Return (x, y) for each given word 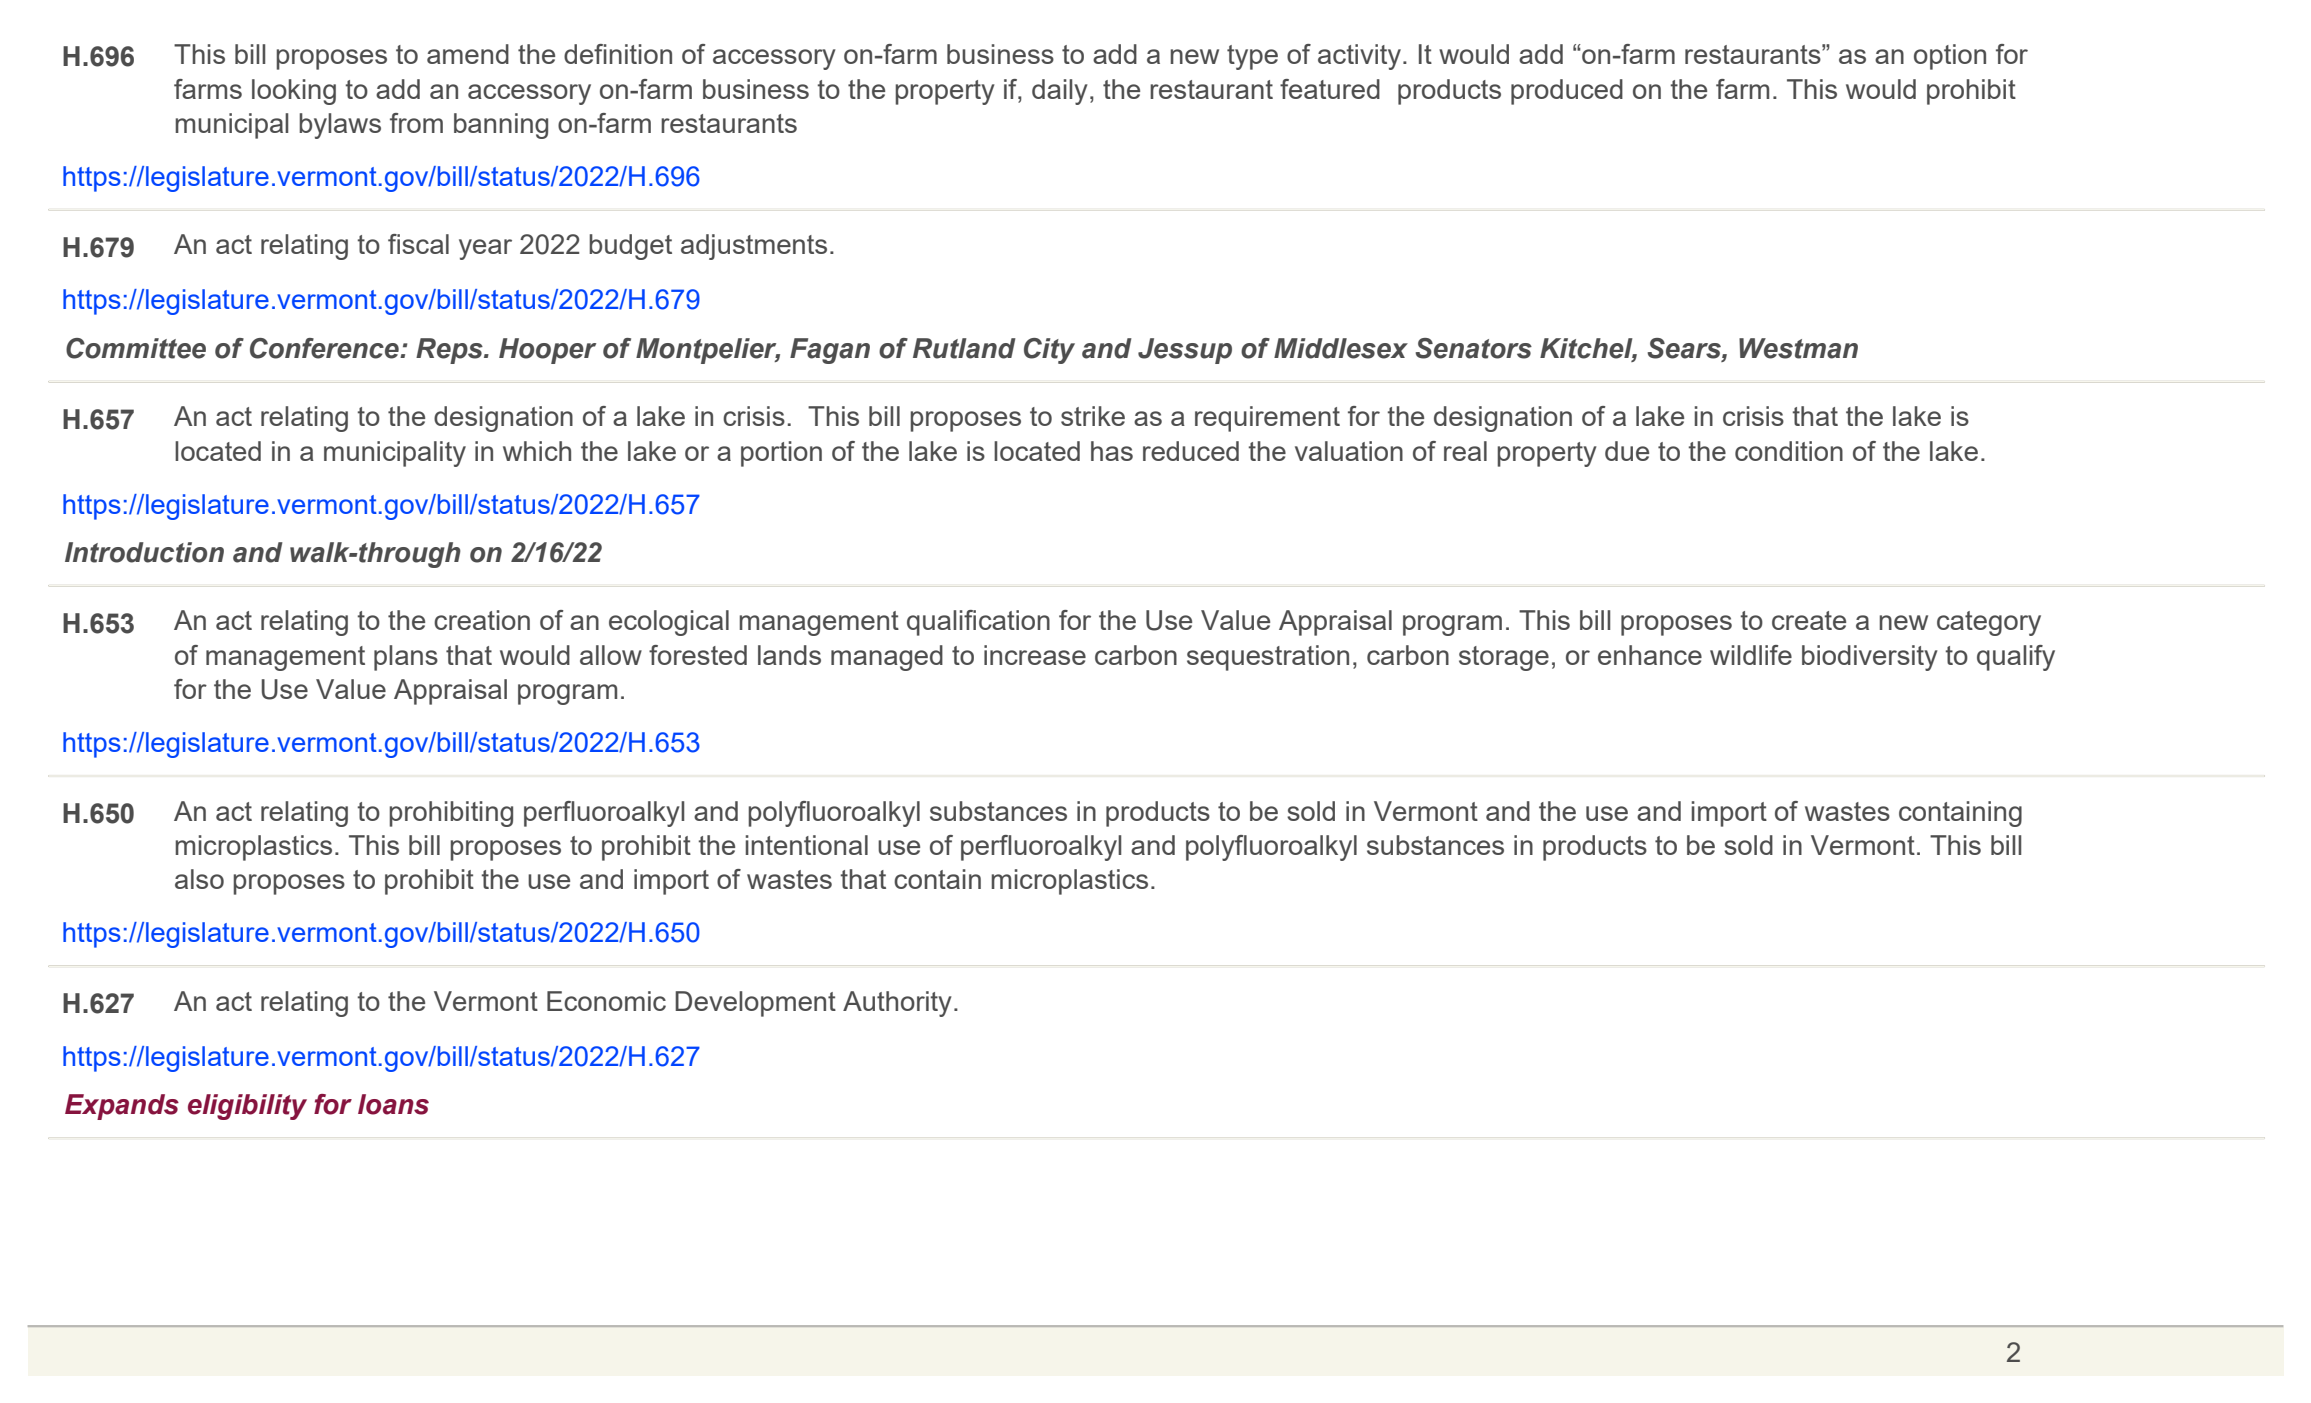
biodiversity (1870, 658)
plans (406, 658)
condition (1789, 451)
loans (393, 1104)
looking (294, 92)
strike (1093, 416)
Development (755, 1004)
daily (1060, 92)
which (537, 451)
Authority (897, 1004)
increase (1035, 655)
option (1950, 57)
